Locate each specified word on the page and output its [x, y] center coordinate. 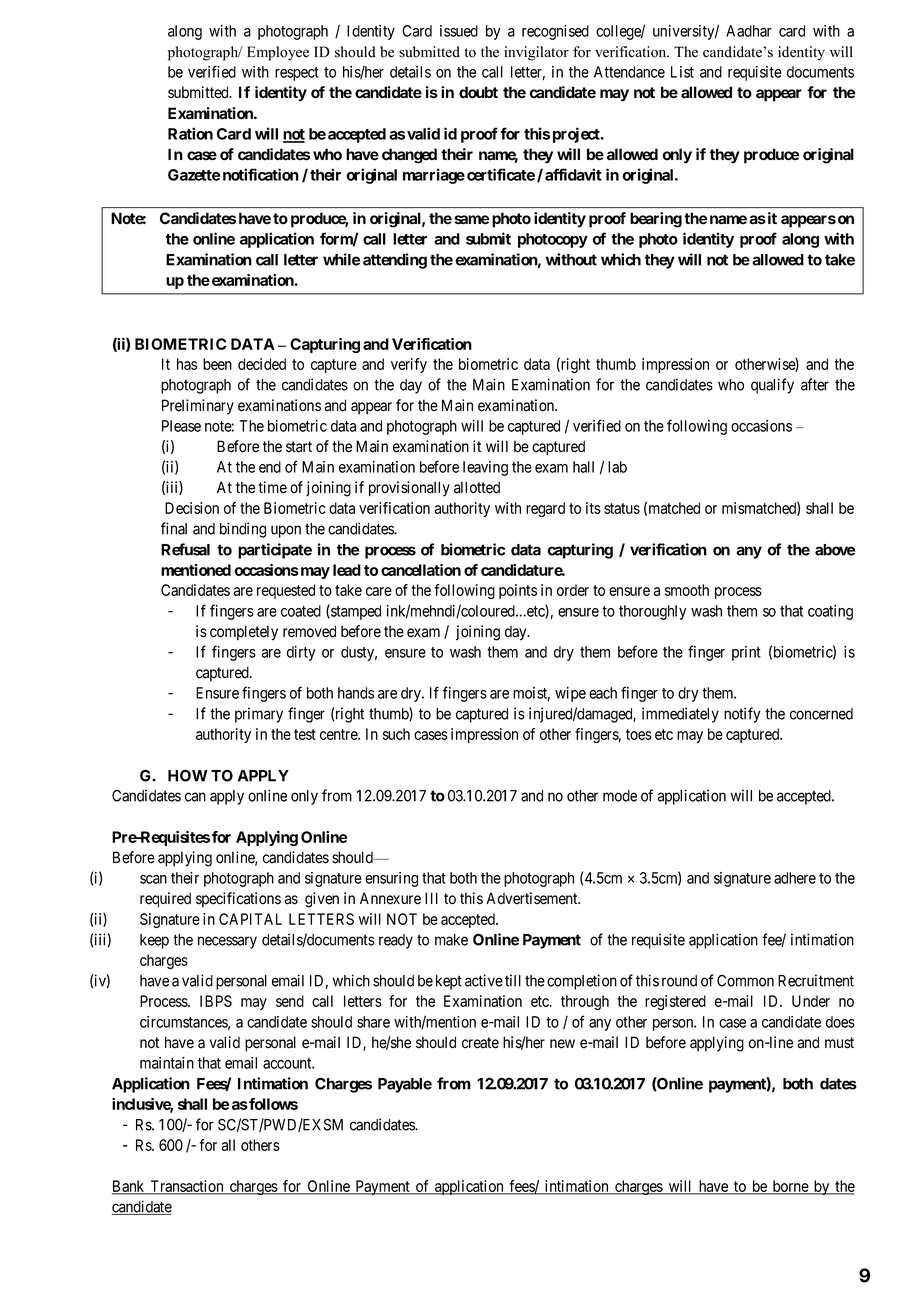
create [480, 1043]
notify [742, 715]
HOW [188, 775]
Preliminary [198, 407]
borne [790, 1187]
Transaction [187, 1187]
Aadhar [749, 31]
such [396, 734]
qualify [772, 386]
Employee [278, 53]
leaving [485, 468]
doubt [478, 92]
